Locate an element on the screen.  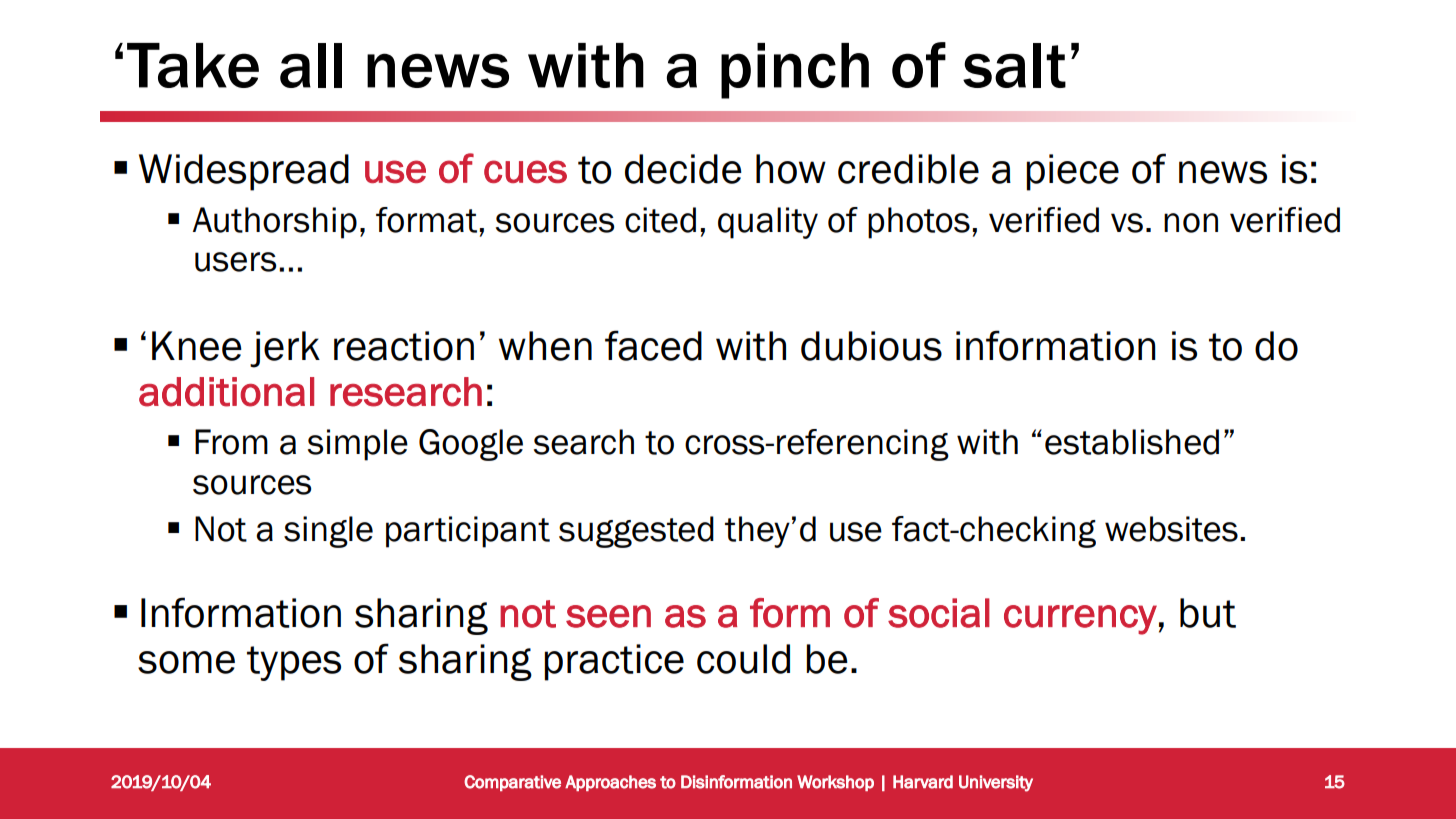
faced is located at coordinates (653, 345).
